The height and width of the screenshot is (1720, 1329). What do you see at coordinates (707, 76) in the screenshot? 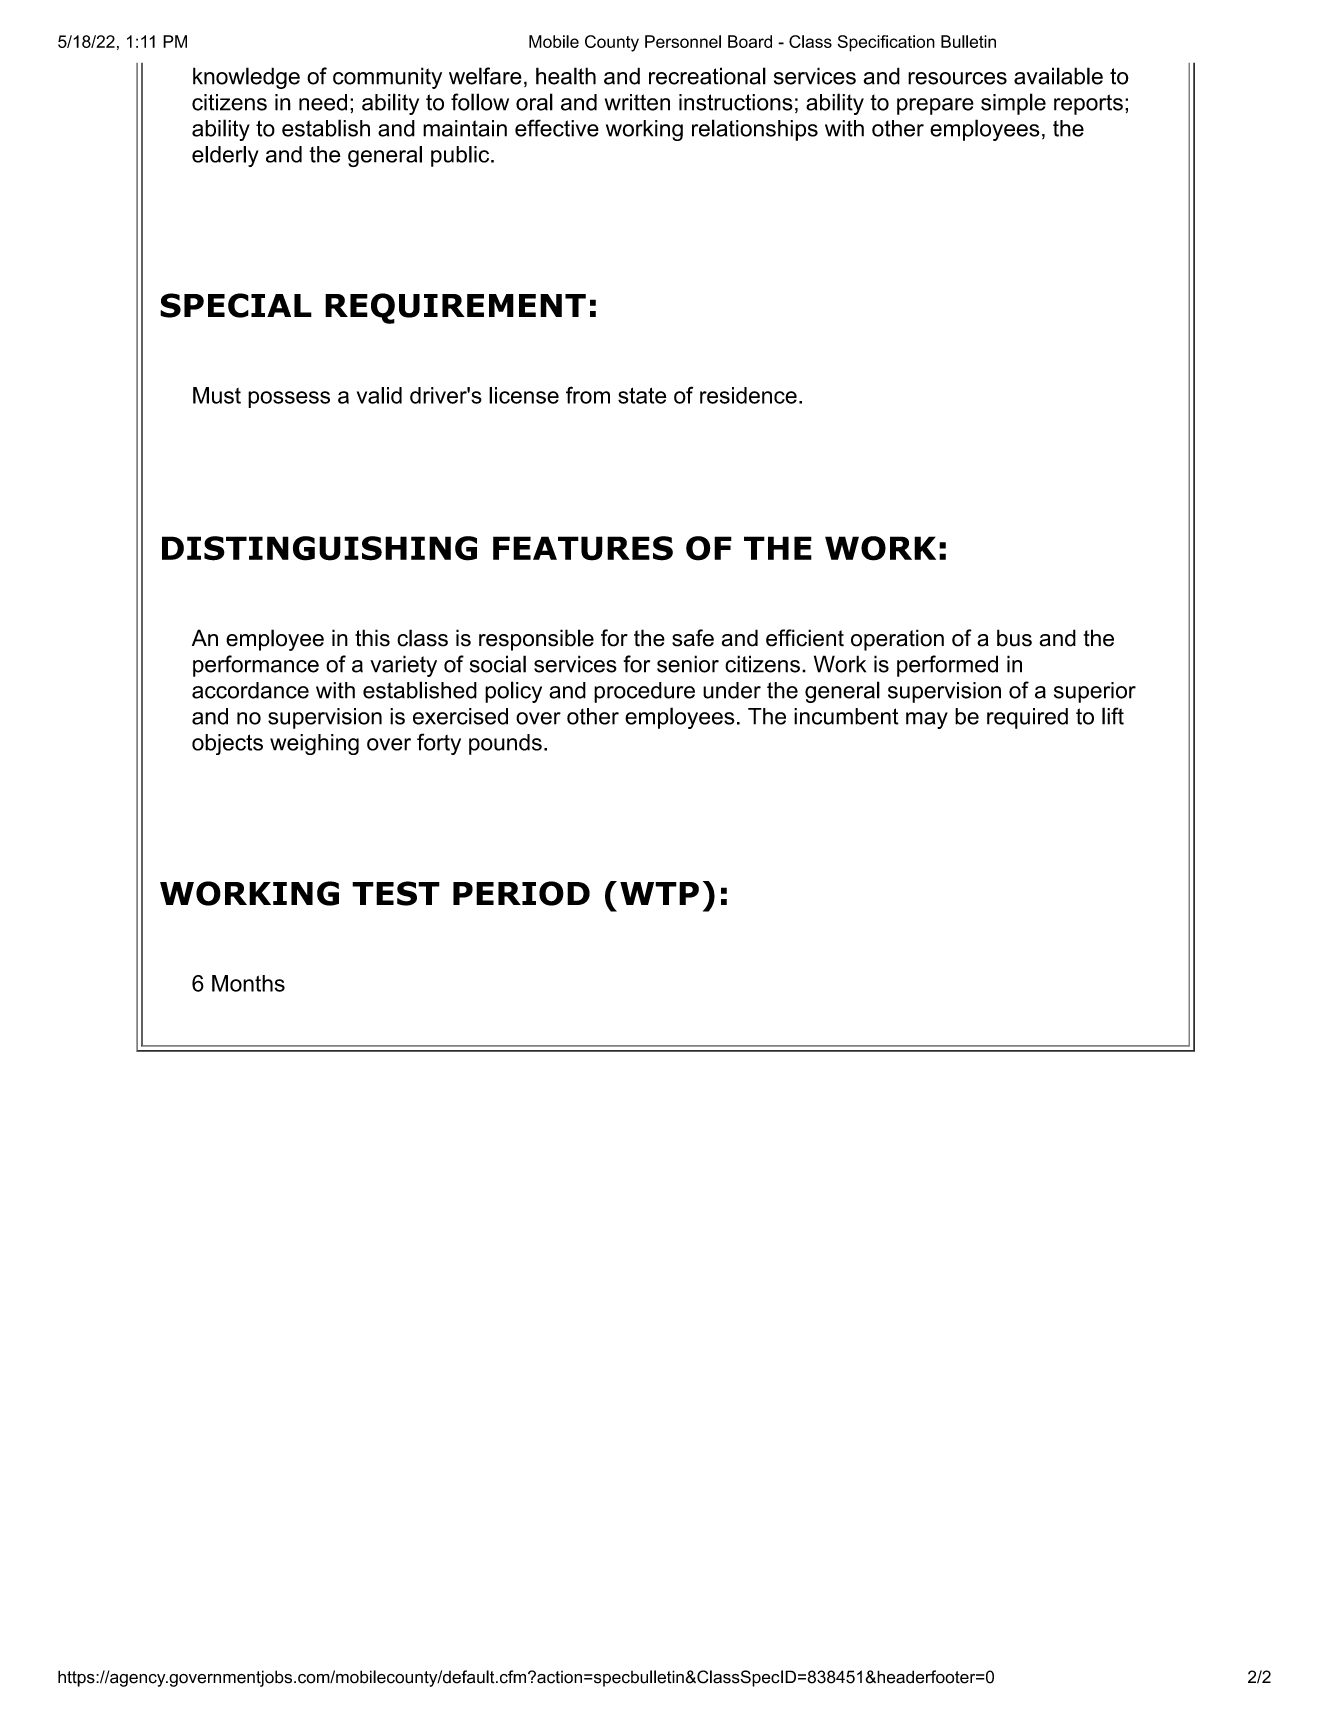
I see `recreational` at bounding box center [707, 76].
